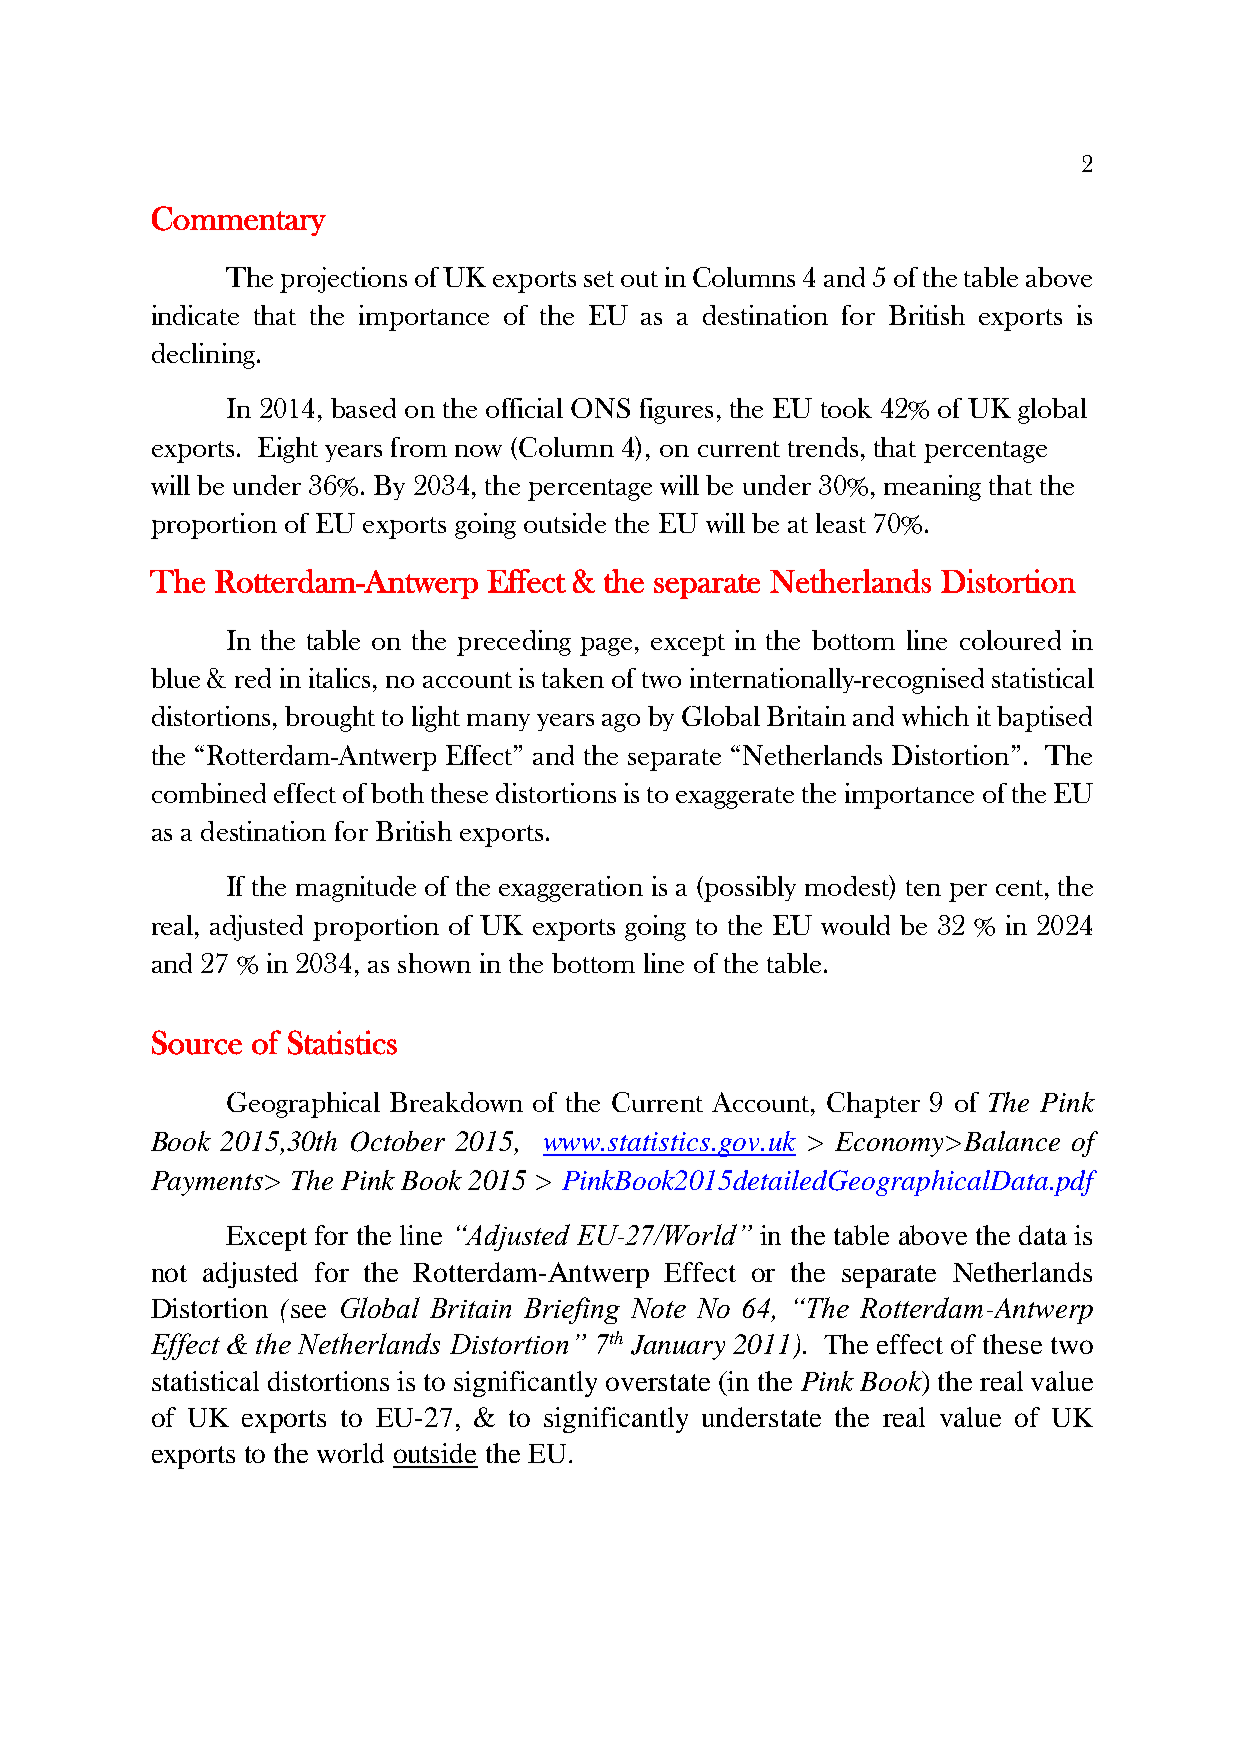 This image has height=1760, width=1244. What do you see at coordinates (599, 279) in the image?
I see `set` at bounding box center [599, 279].
